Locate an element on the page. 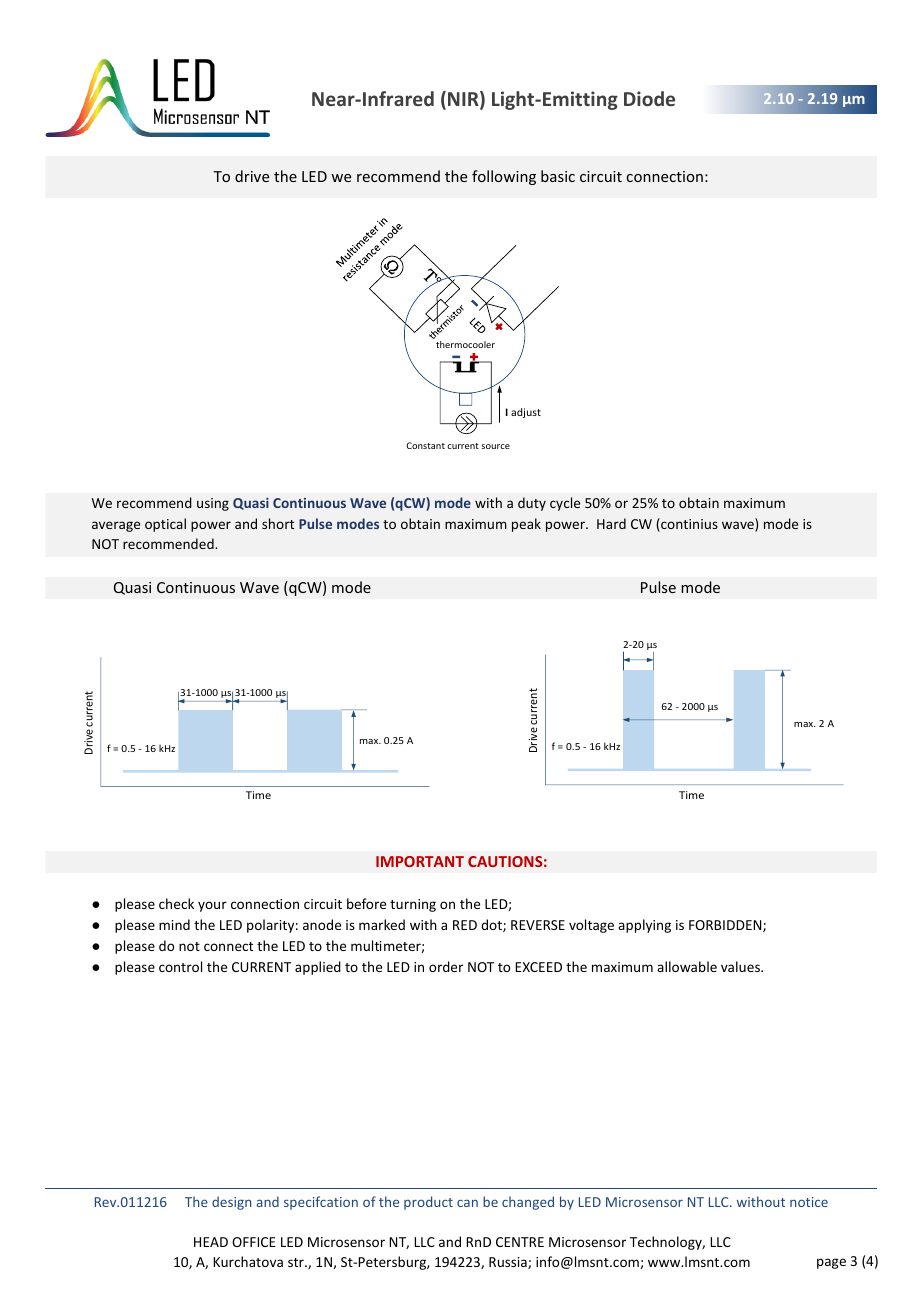 This image has height=1308, width=924. can is located at coordinates (467, 1203).
